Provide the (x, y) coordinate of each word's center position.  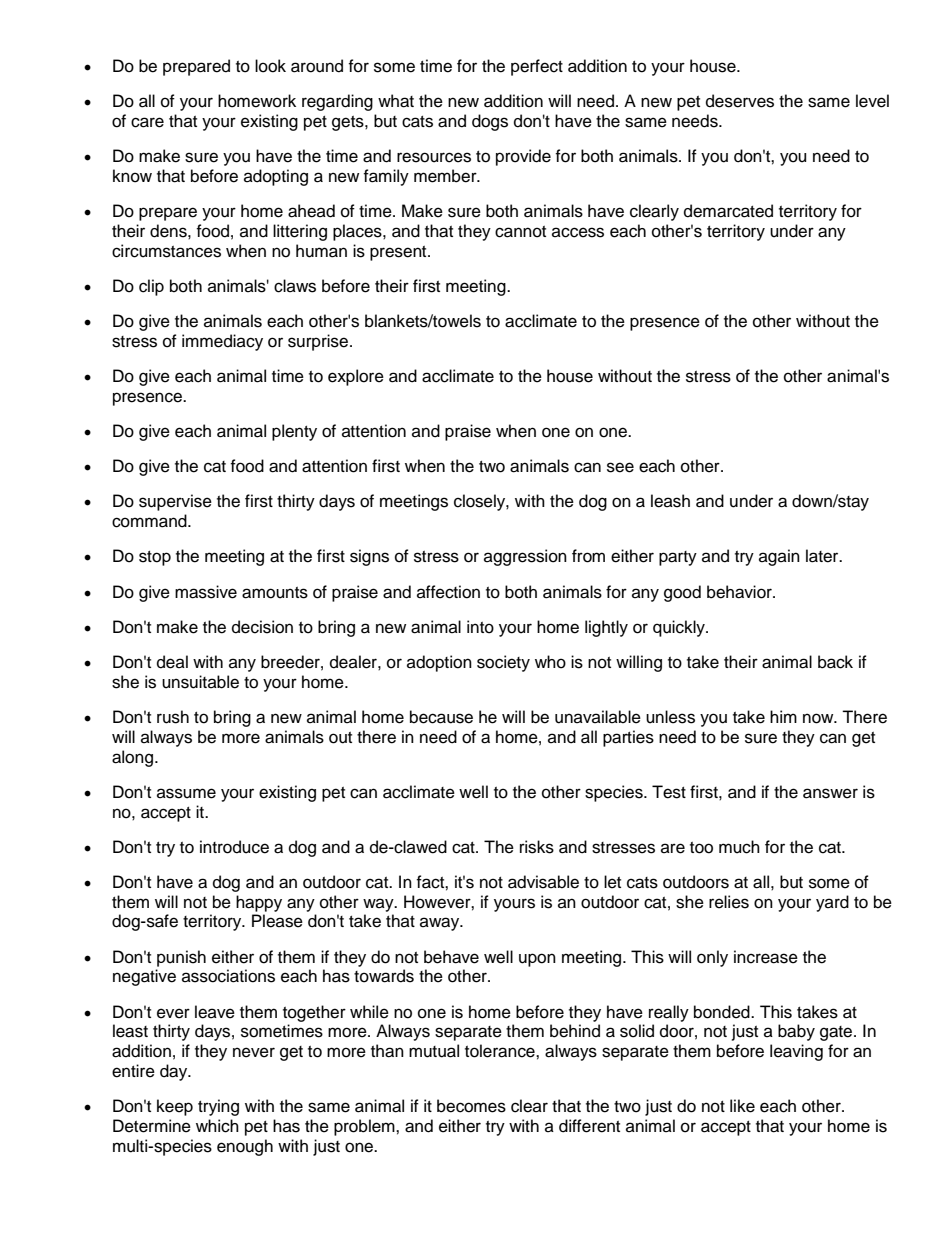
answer (830, 793)
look (270, 66)
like (742, 1106)
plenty (294, 432)
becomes (471, 1106)
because (441, 717)
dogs (490, 122)
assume (186, 793)
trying (218, 1107)
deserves (740, 101)
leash (670, 501)
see (620, 467)
